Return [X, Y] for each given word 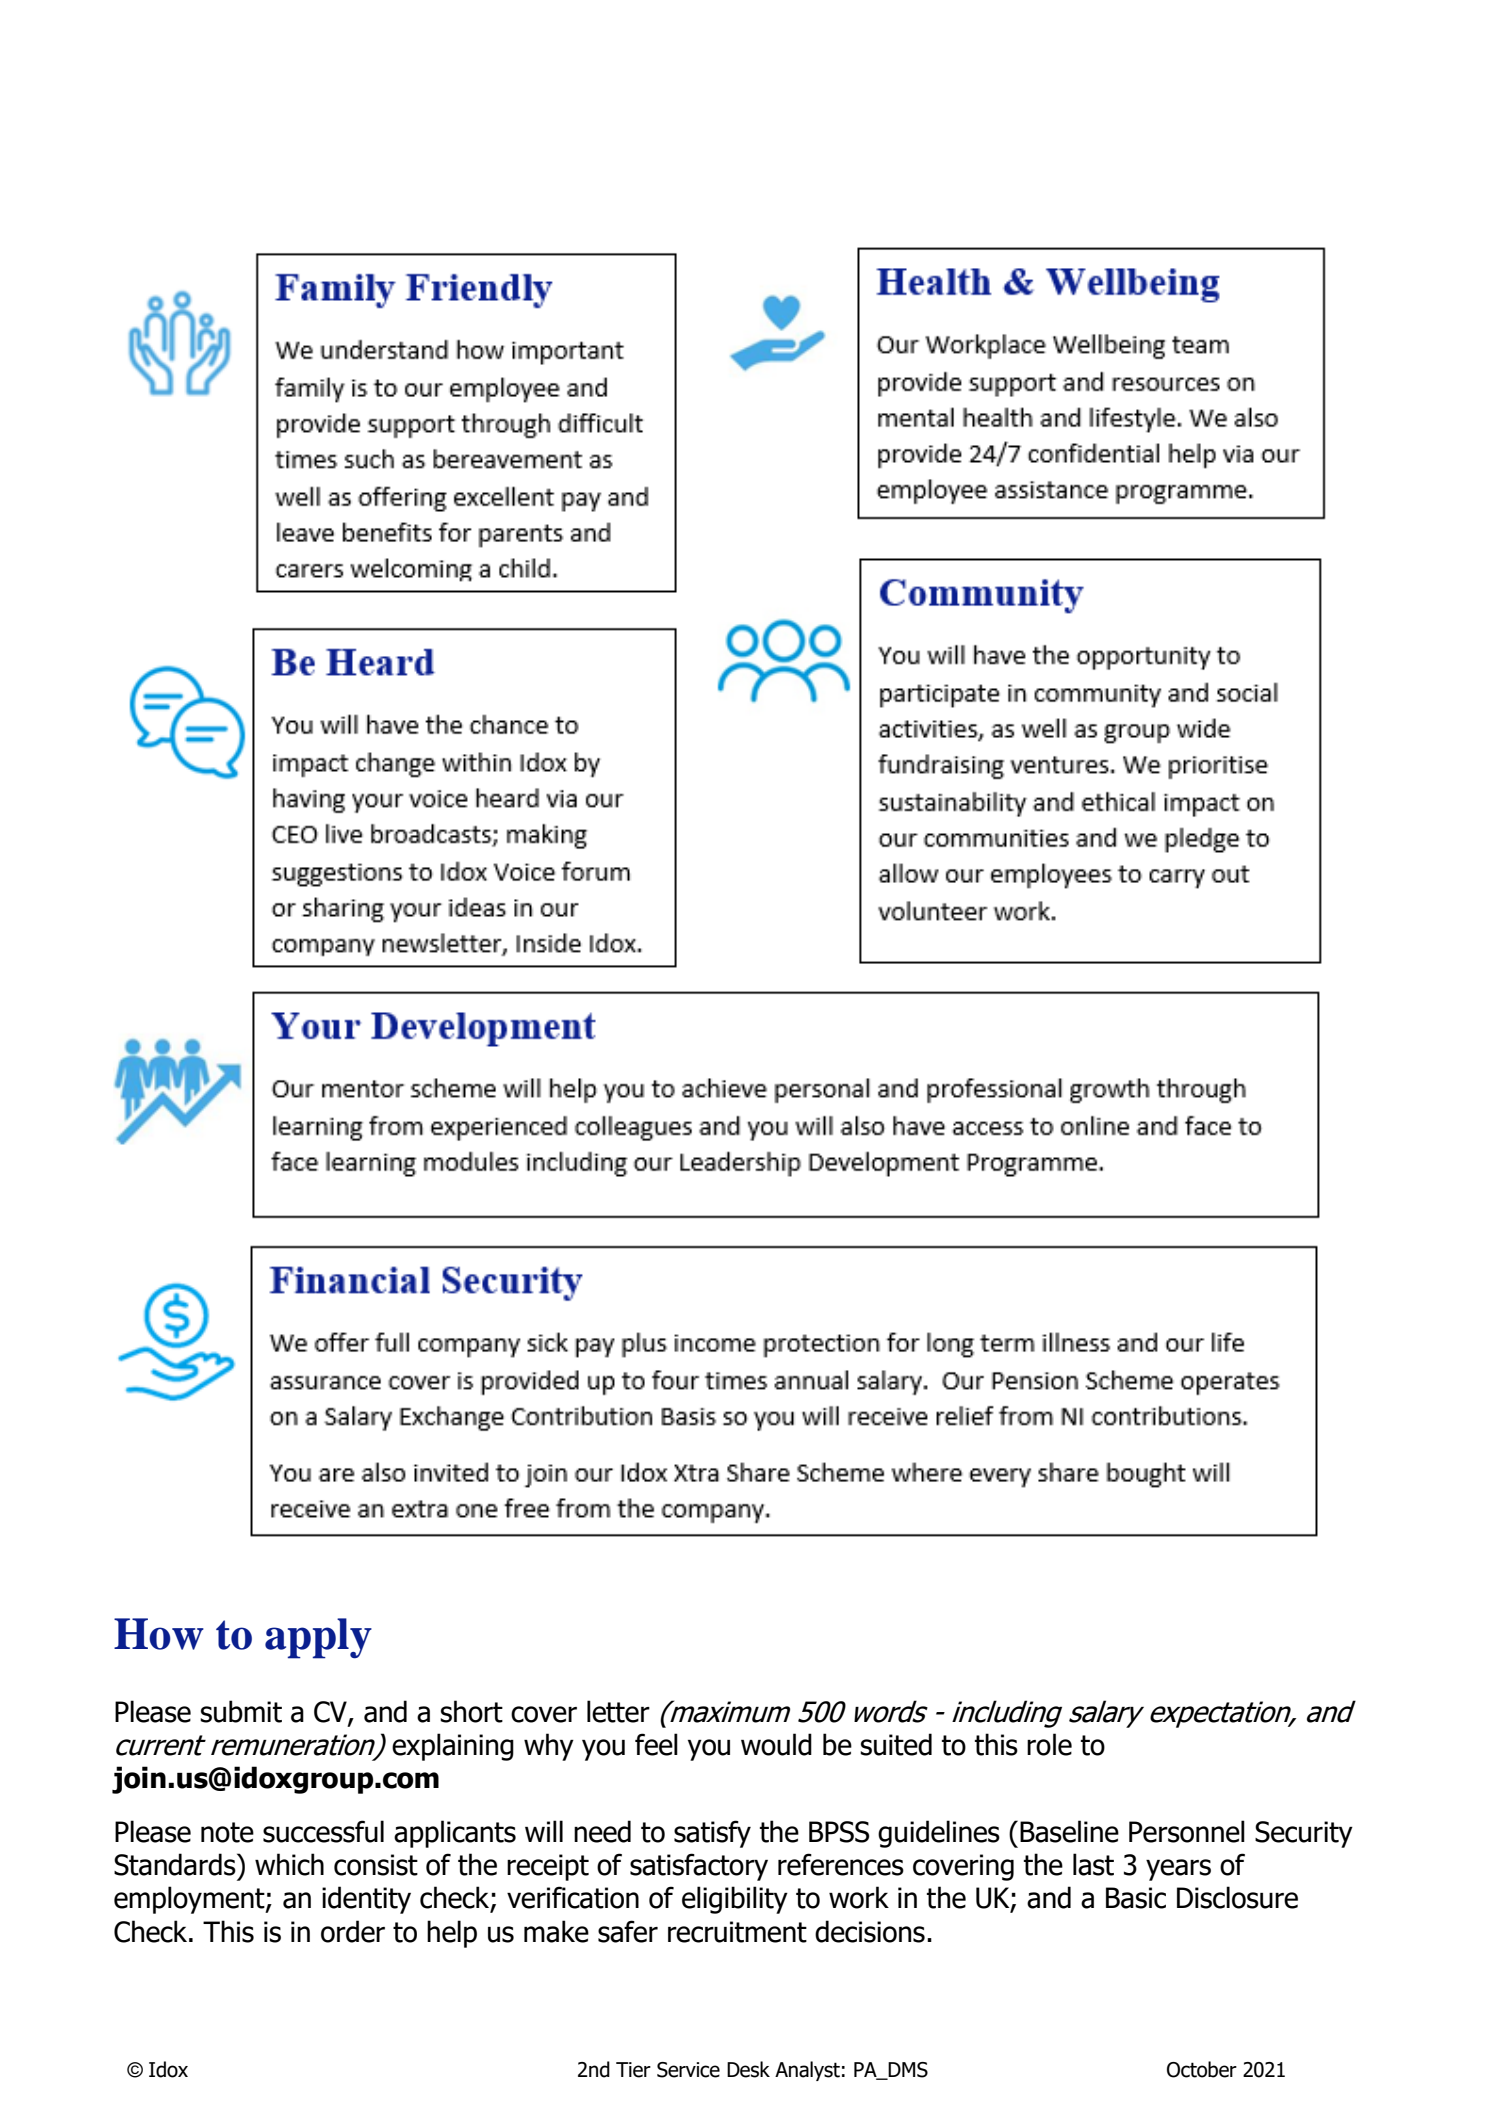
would [776, 1744]
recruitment [737, 1932]
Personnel [1187, 1831]
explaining [453, 1747]
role [1049, 1744]
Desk [748, 2069]
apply [318, 1638]
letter [618, 1711]
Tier [633, 2070]
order [353, 1931]
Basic [1136, 1898]
